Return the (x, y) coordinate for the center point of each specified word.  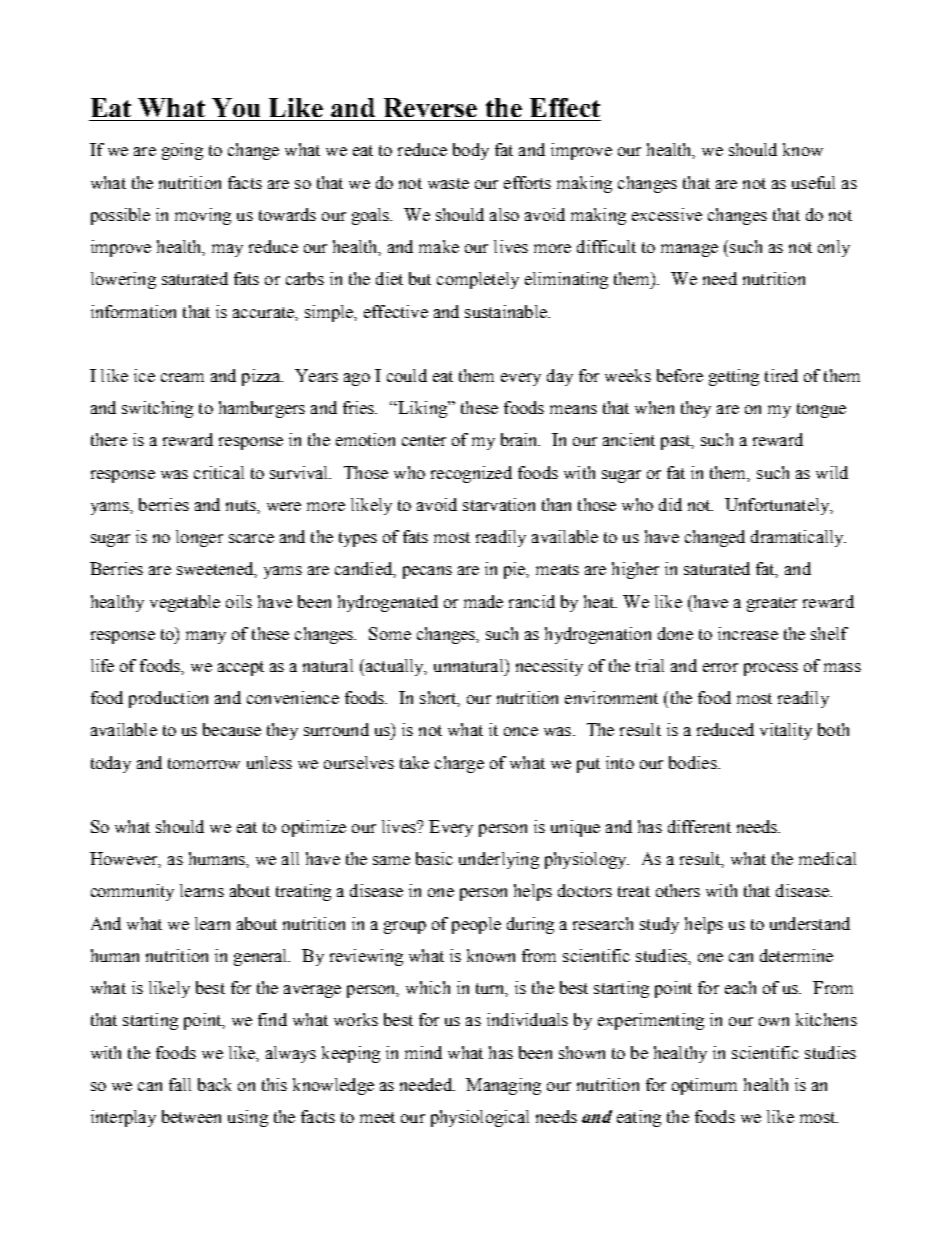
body (471, 151)
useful (813, 182)
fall (180, 1084)
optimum (704, 1086)
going (182, 151)
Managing (503, 1086)
